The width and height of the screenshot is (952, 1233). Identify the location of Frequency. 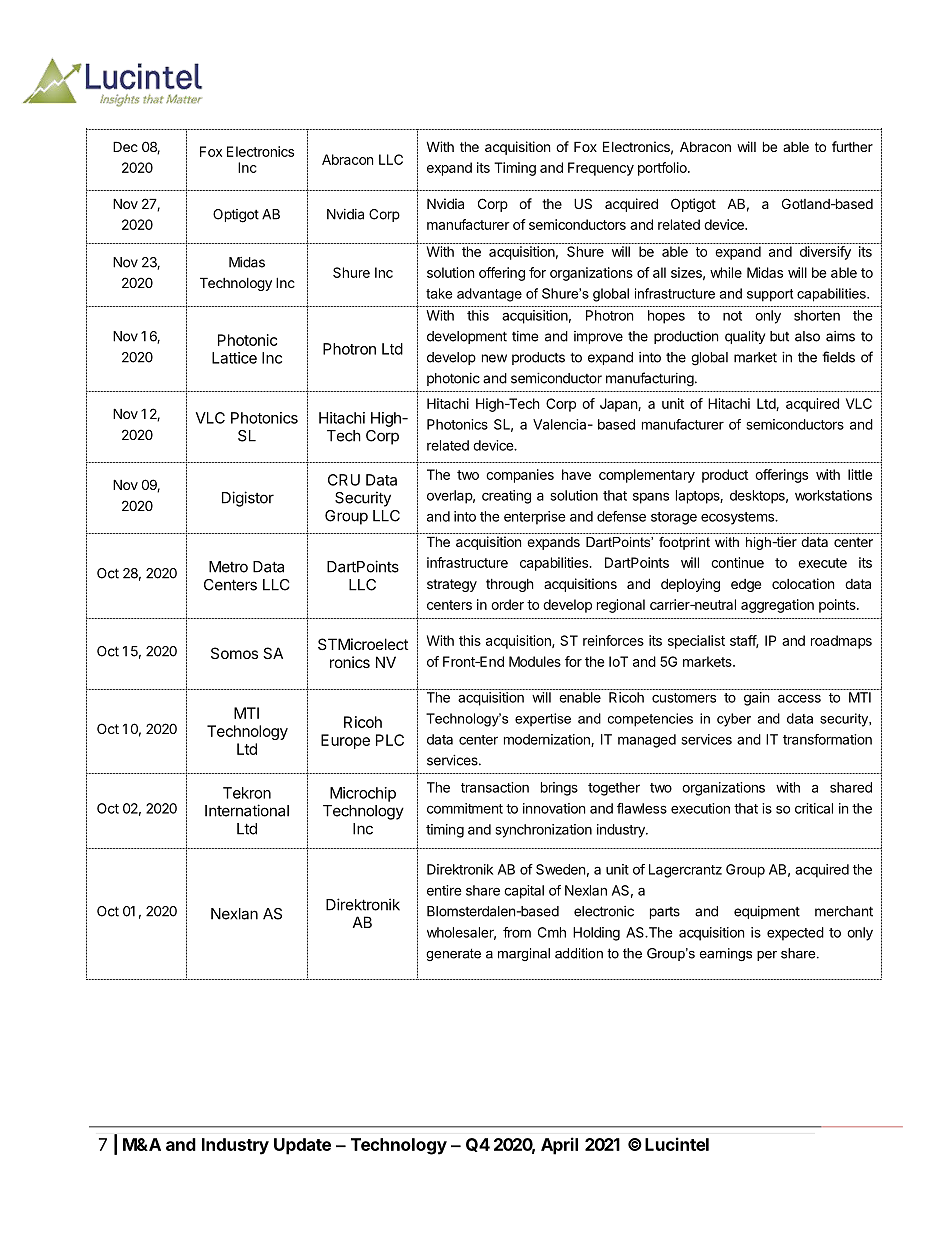
(601, 169).
